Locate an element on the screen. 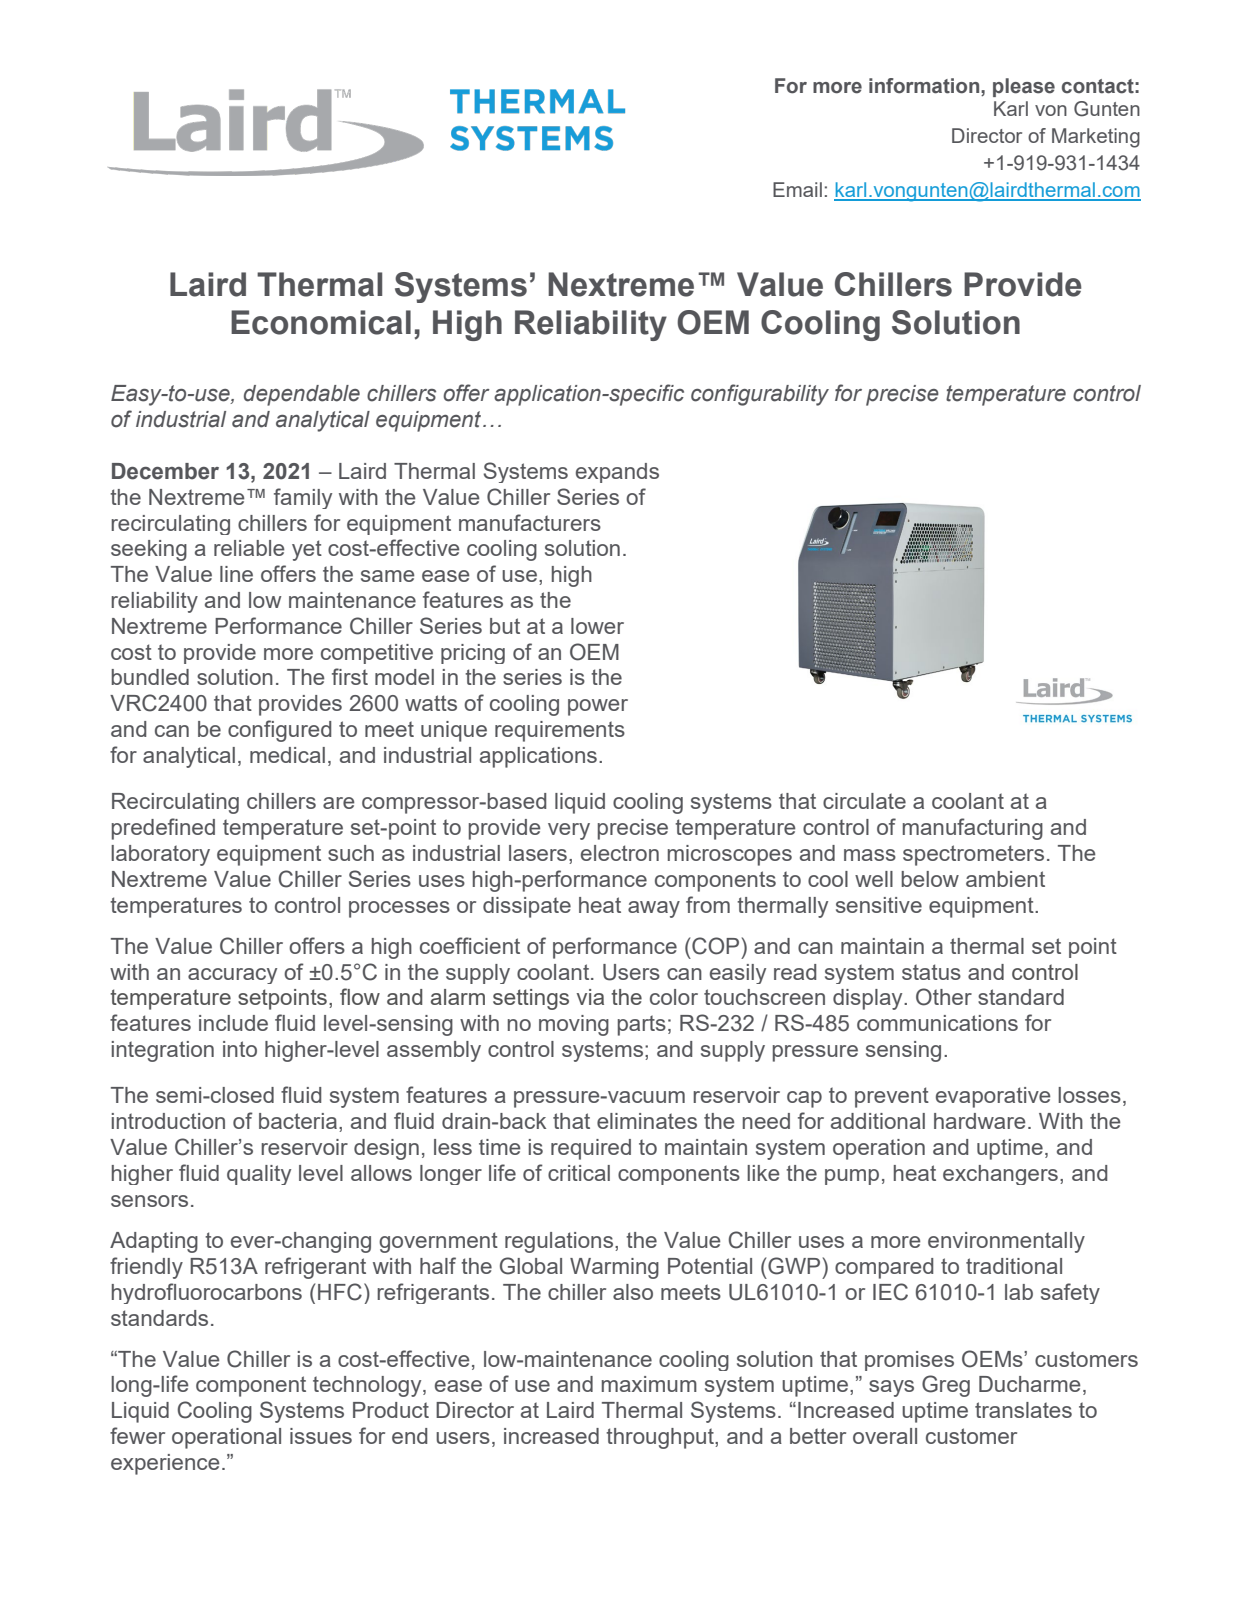 The image size is (1251, 1618). Email is located at coordinates (797, 189).
